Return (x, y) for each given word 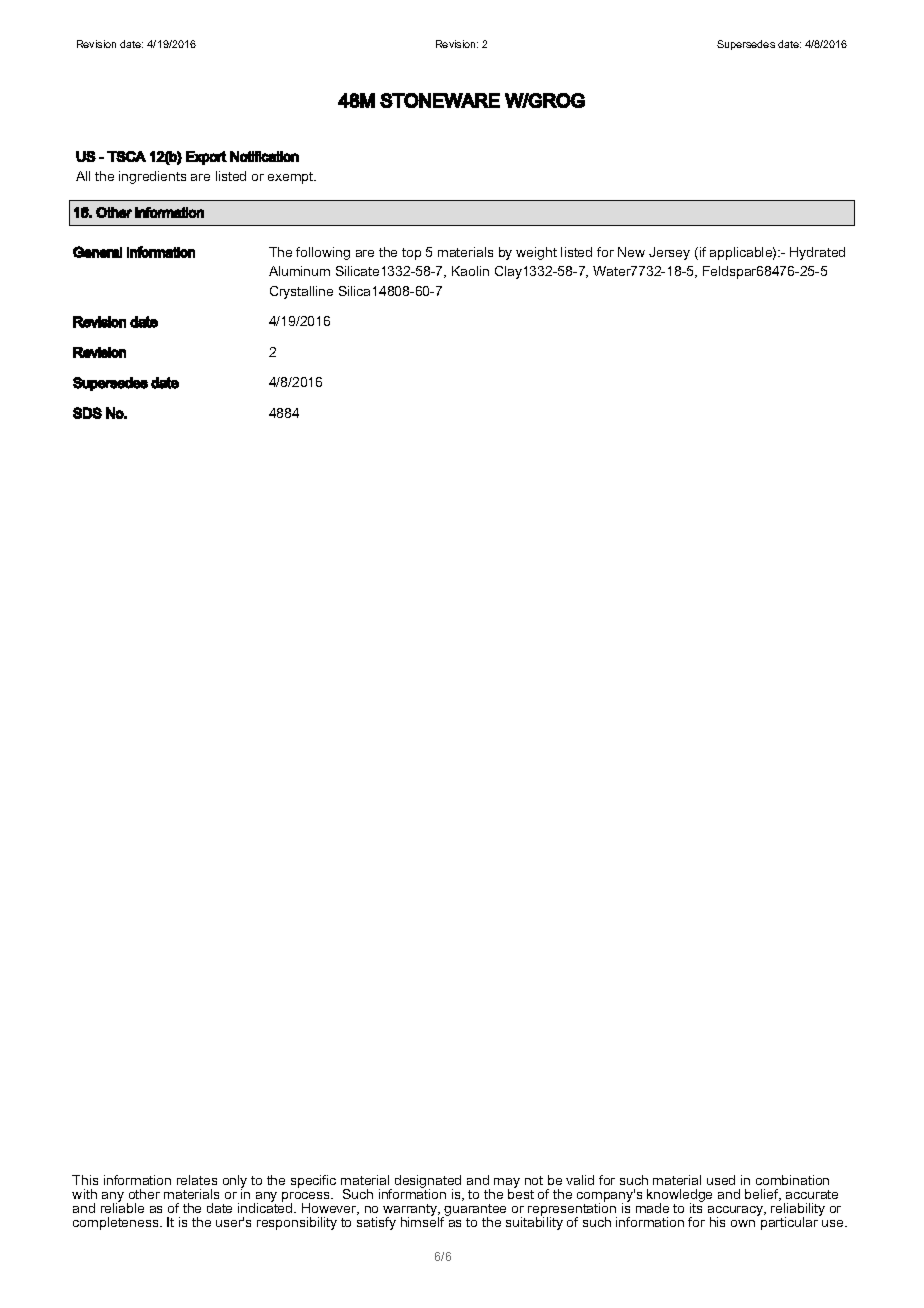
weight (536, 253)
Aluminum (299, 271)
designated (428, 1183)
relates (197, 1180)
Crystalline (301, 292)
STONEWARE (440, 100)
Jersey (669, 253)
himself (424, 1220)
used (721, 1180)
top (411, 254)
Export (206, 158)
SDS (87, 413)
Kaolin (470, 271)
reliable (122, 1207)
